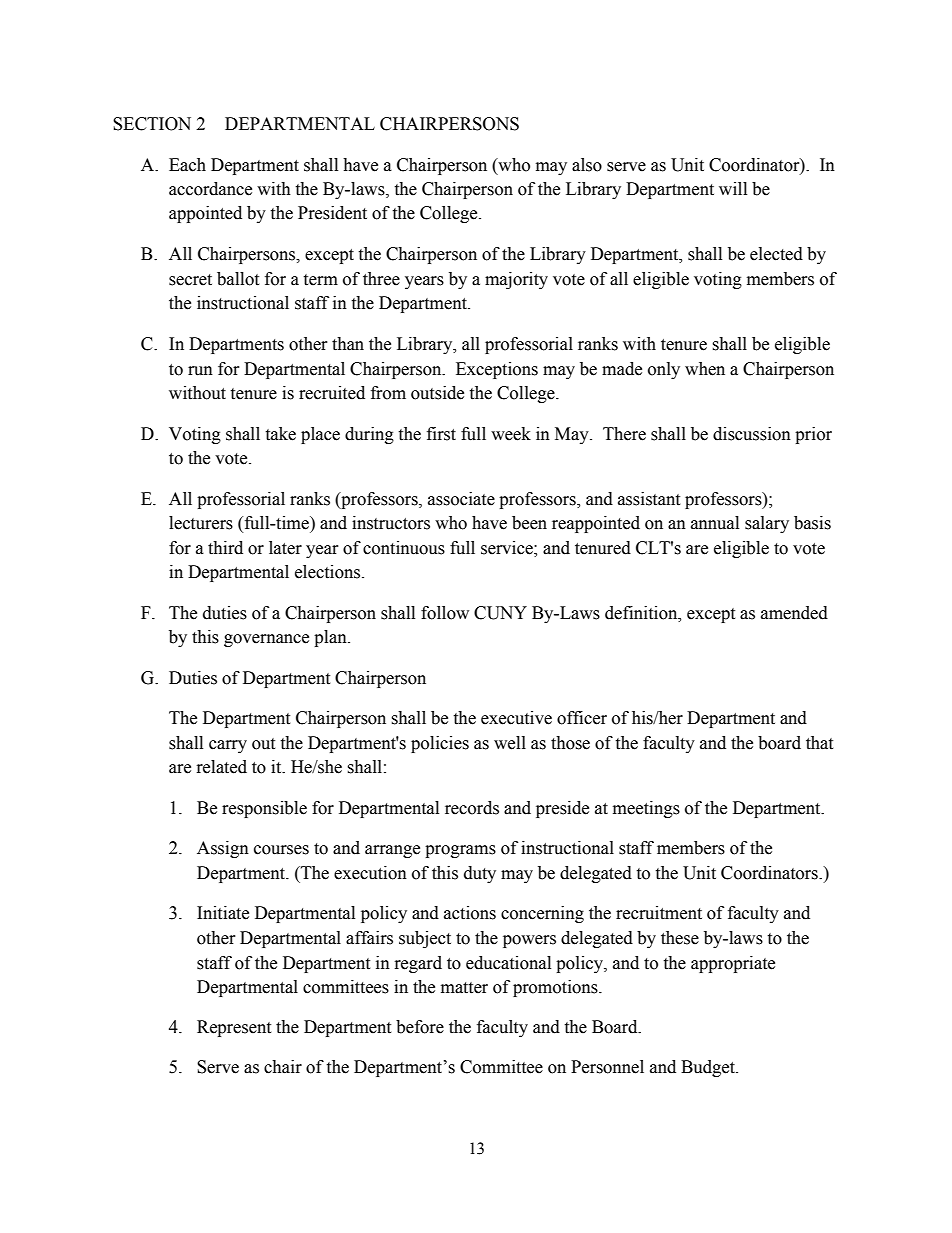  I want to click on Each, so click(187, 165).
